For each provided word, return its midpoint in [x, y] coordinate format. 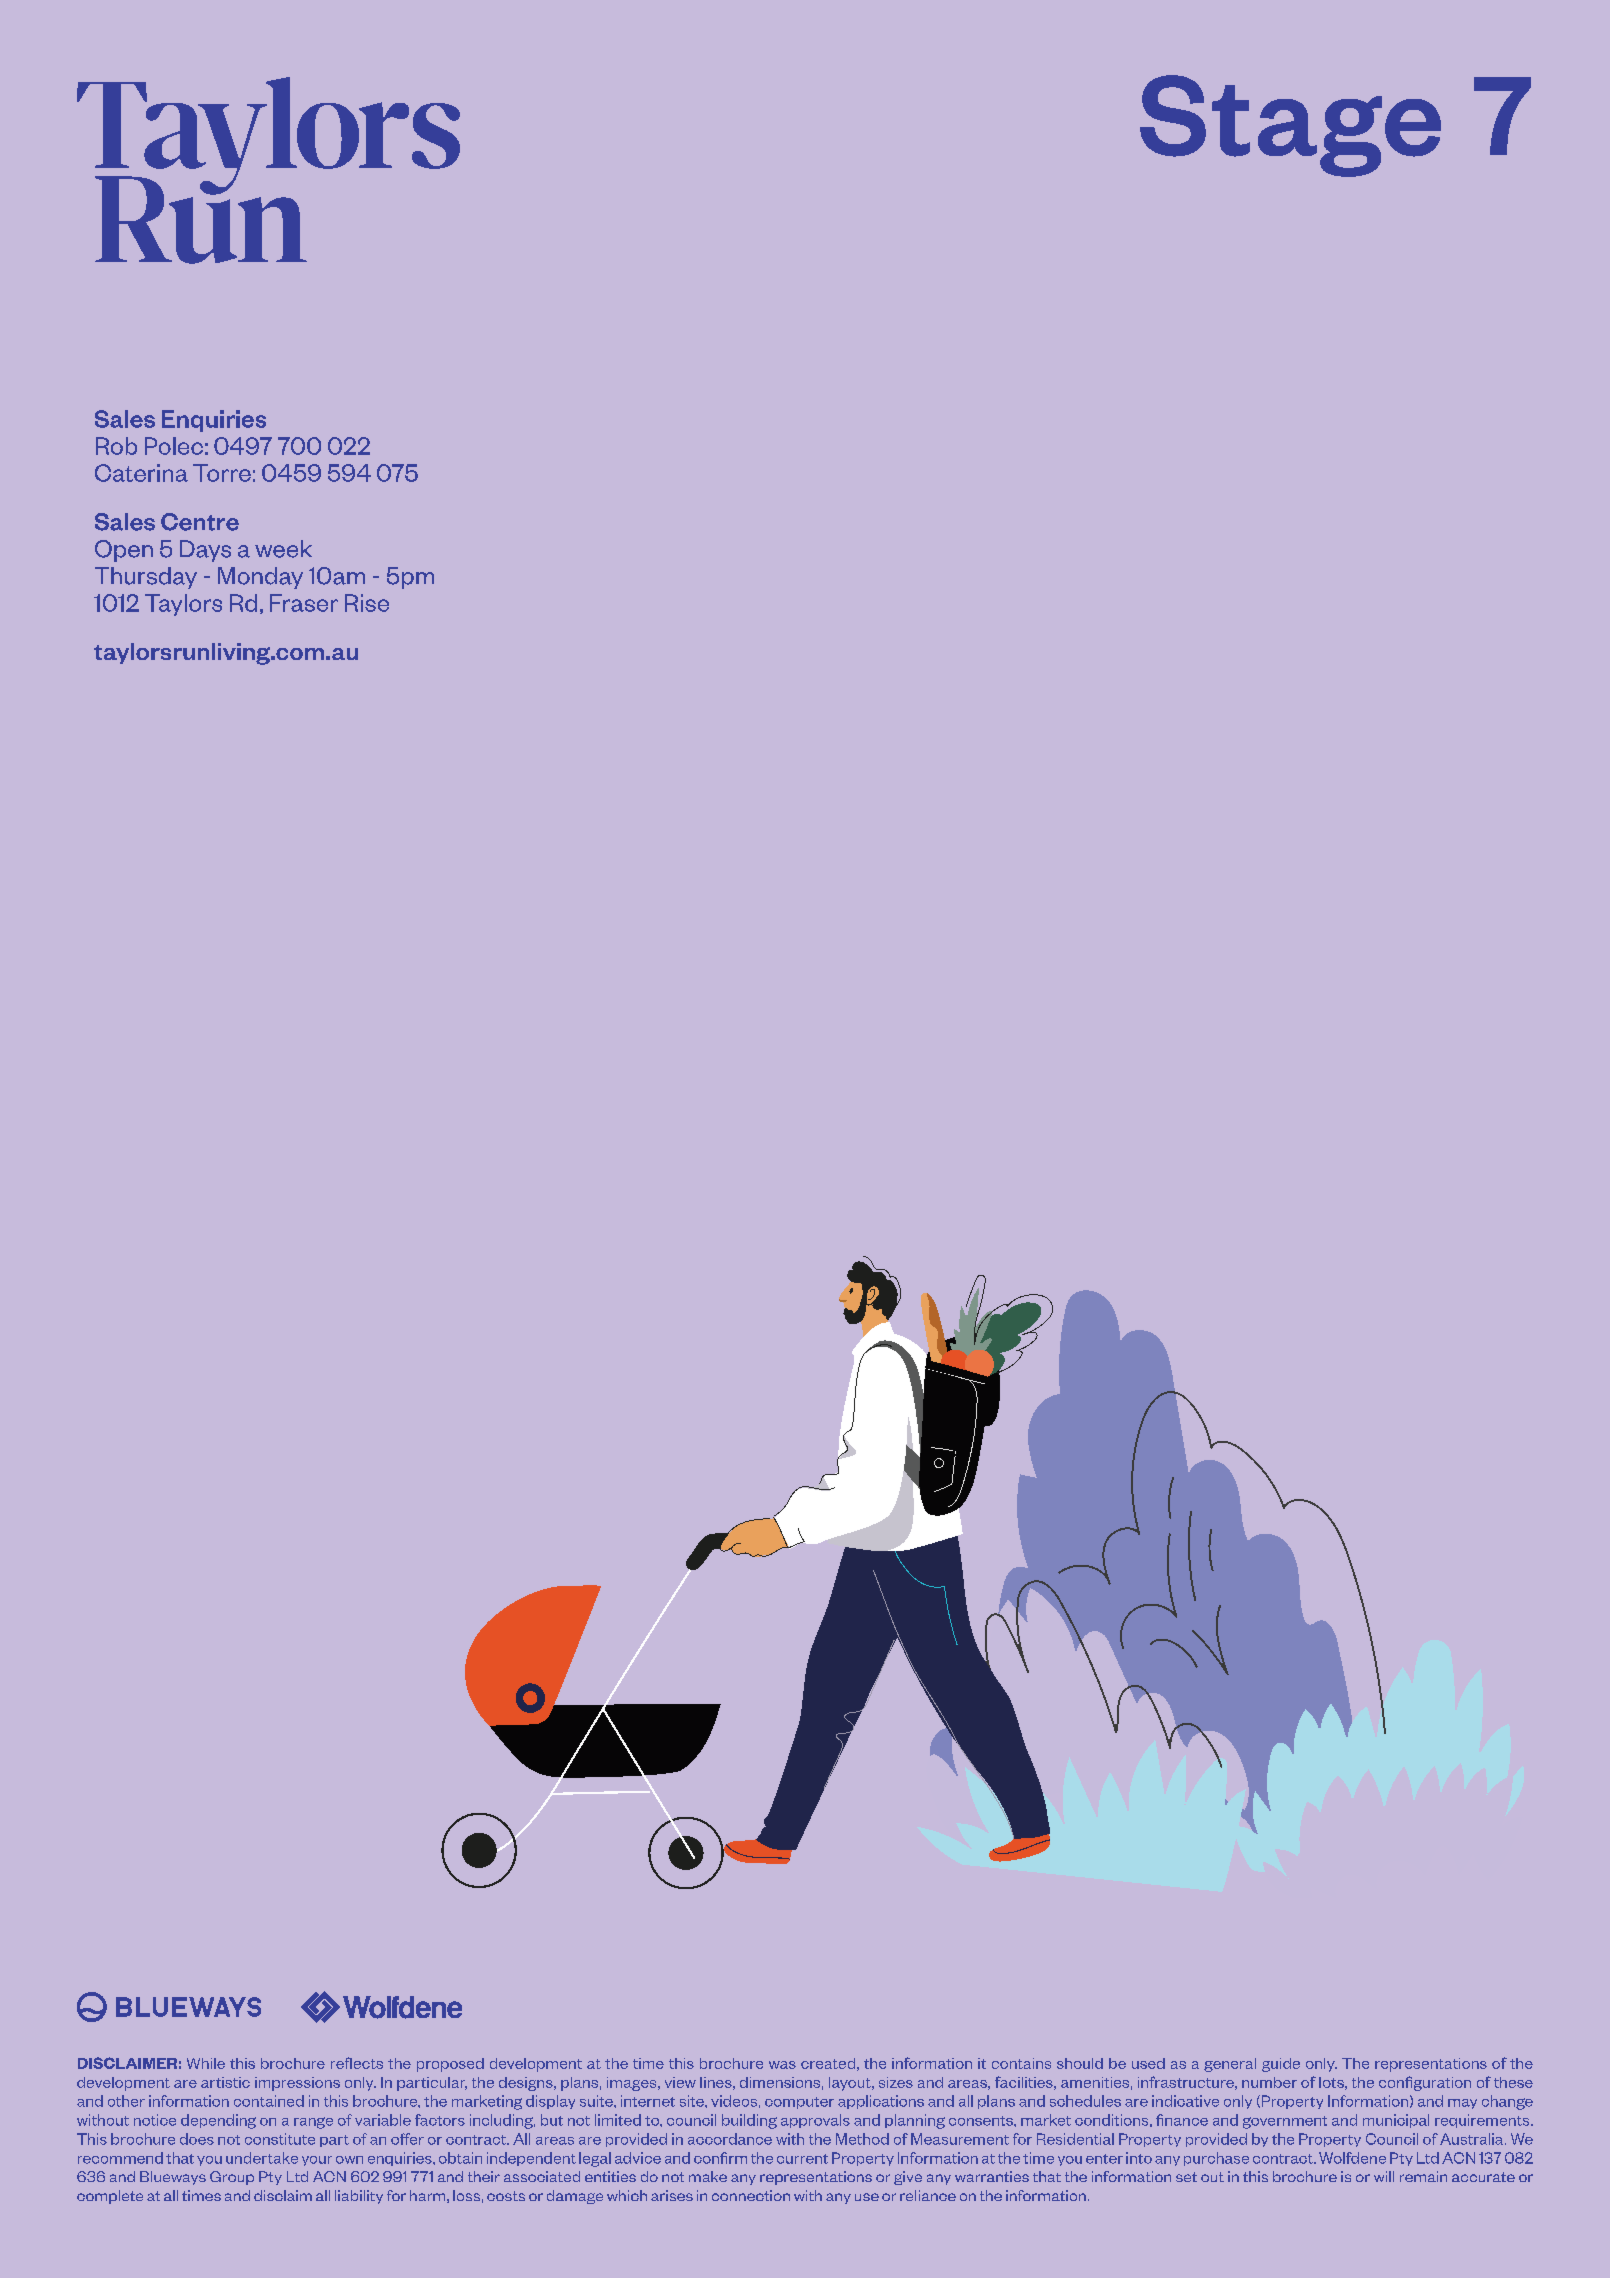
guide [1281, 2065]
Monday [260, 578]
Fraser [304, 603]
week [283, 549]
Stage [1290, 126]
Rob [116, 446]
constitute [280, 2139]
